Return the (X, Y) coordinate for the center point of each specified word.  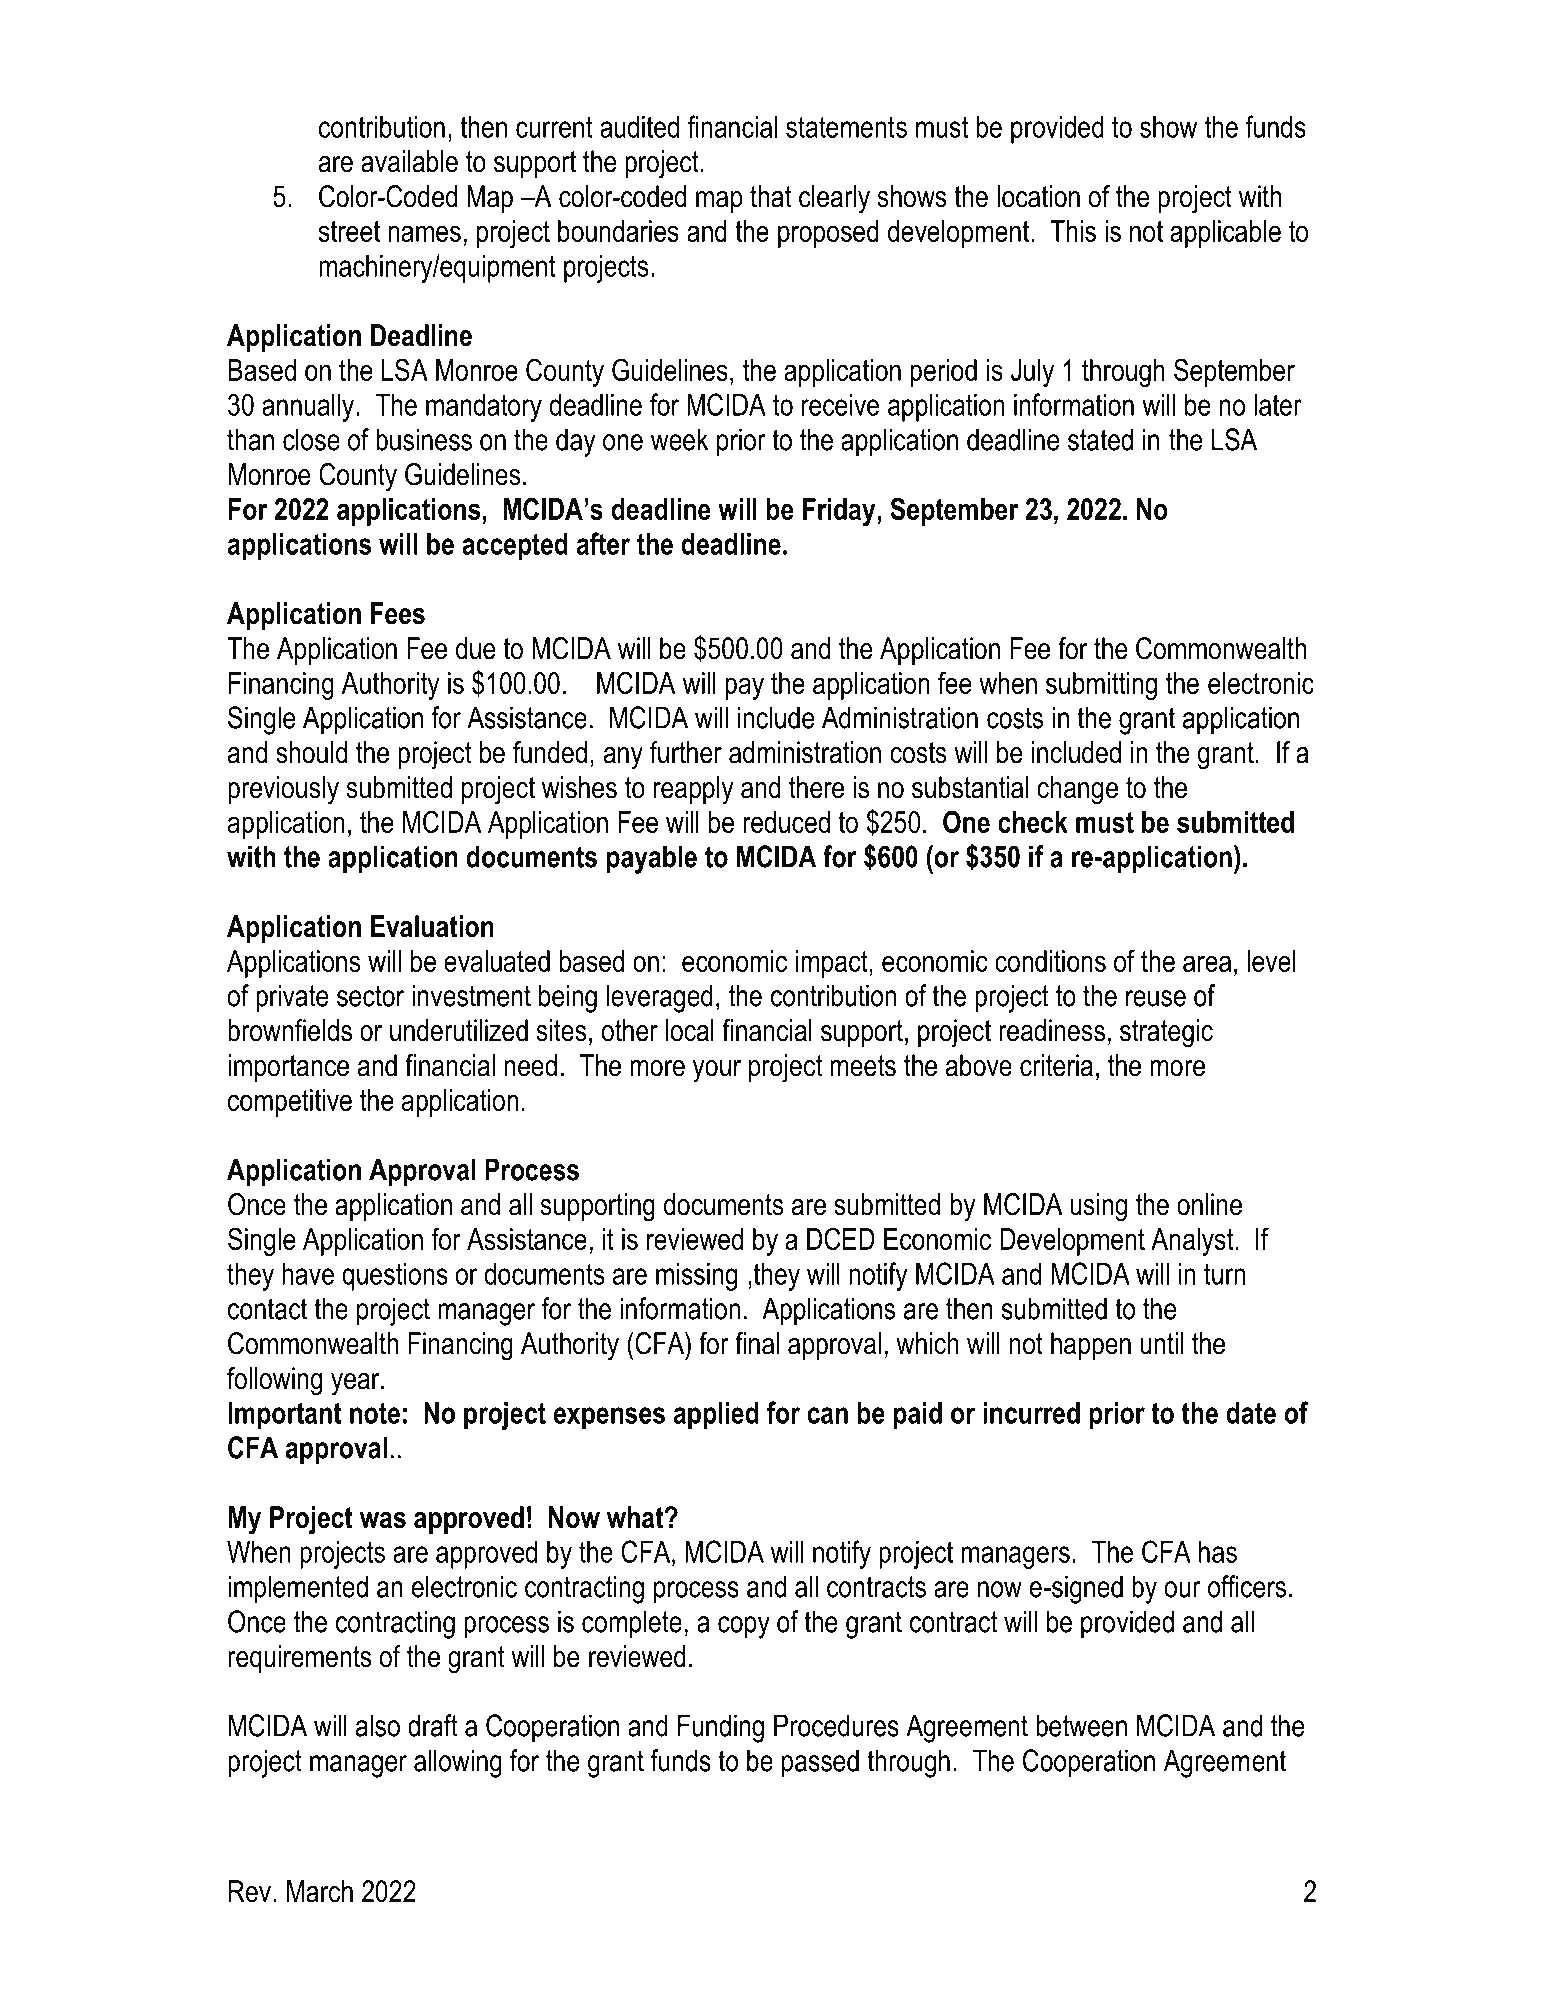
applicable (1225, 234)
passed (820, 1763)
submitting (1101, 686)
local (690, 1030)
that (770, 196)
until (1162, 1343)
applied (716, 1416)
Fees (398, 613)
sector (370, 996)
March (320, 1891)
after (603, 543)
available (409, 161)
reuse (1156, 998)
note (375, 1413)
